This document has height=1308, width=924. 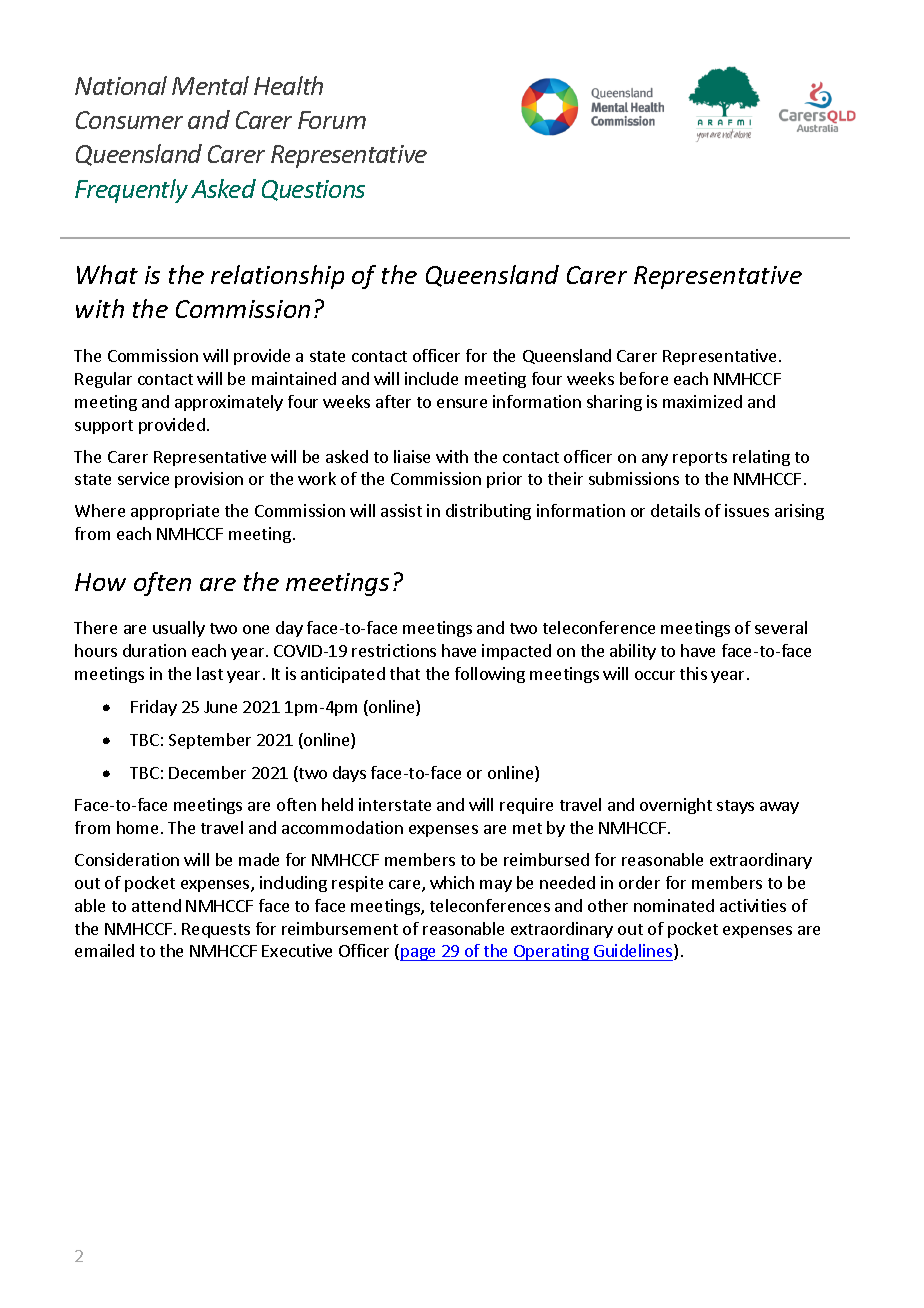 I want to click on Forum, so click(x=332, y=120).
